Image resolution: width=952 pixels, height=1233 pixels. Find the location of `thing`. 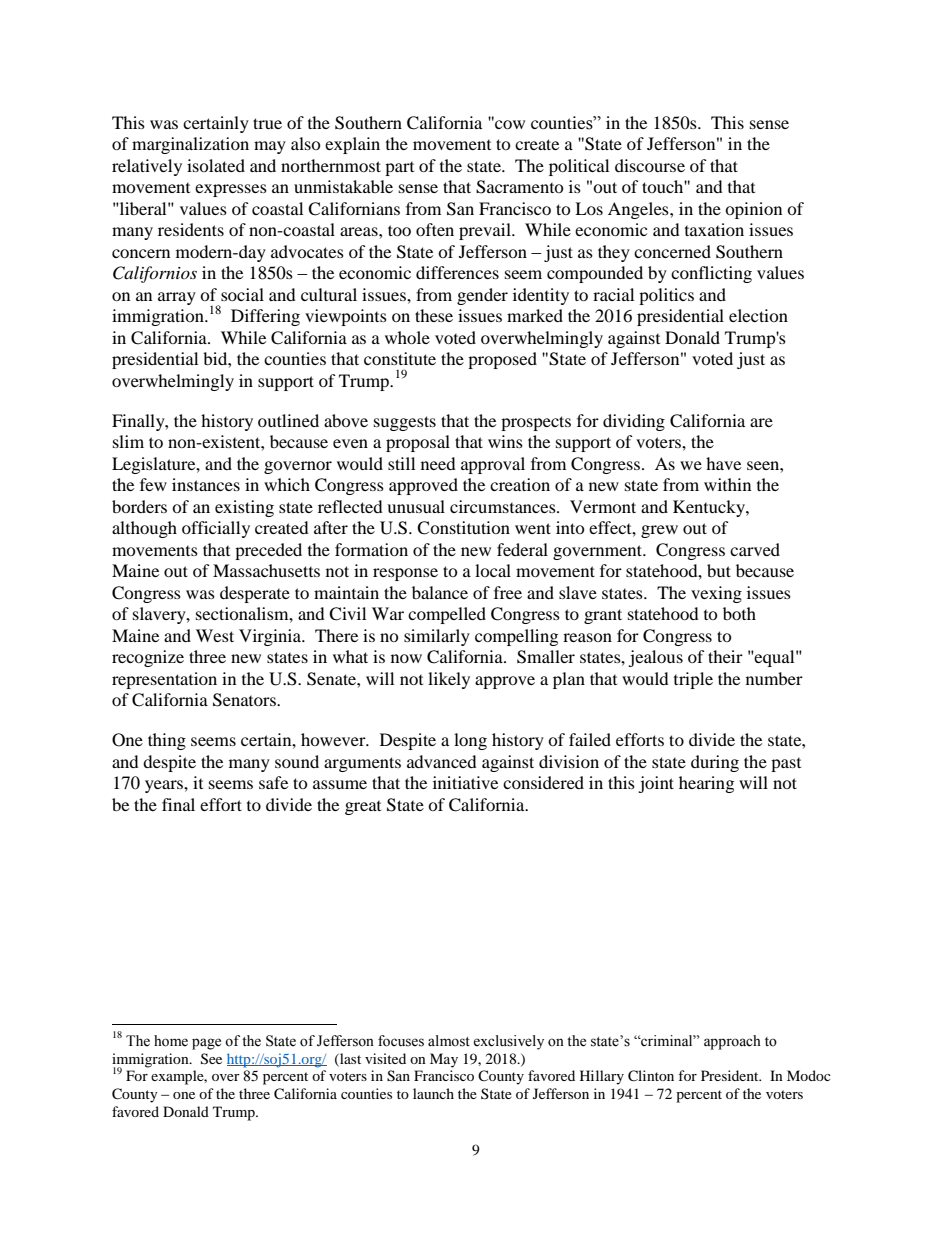

thing is located at coordinates (167, 741).
